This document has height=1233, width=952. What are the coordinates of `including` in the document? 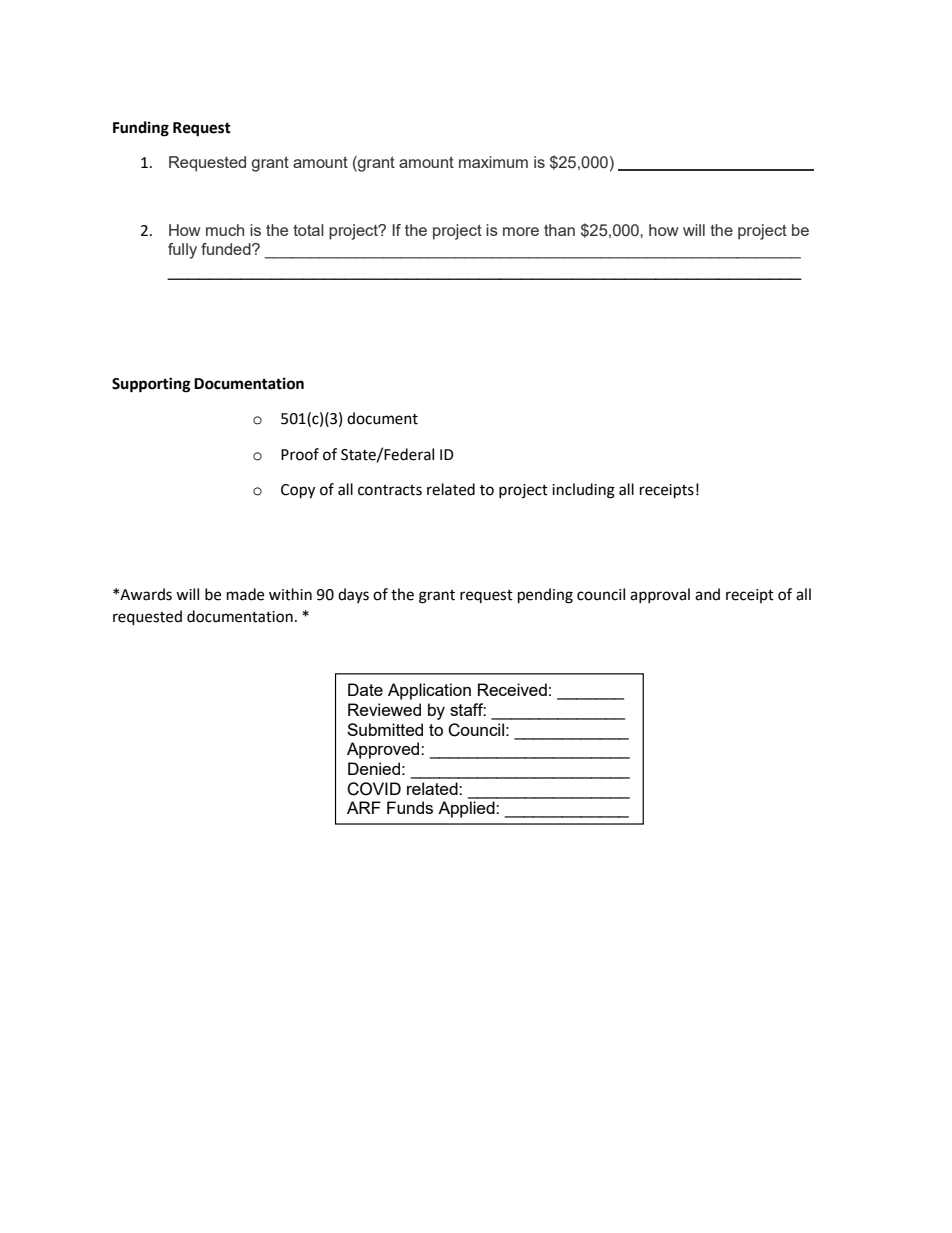 It's located at (583, 491).
